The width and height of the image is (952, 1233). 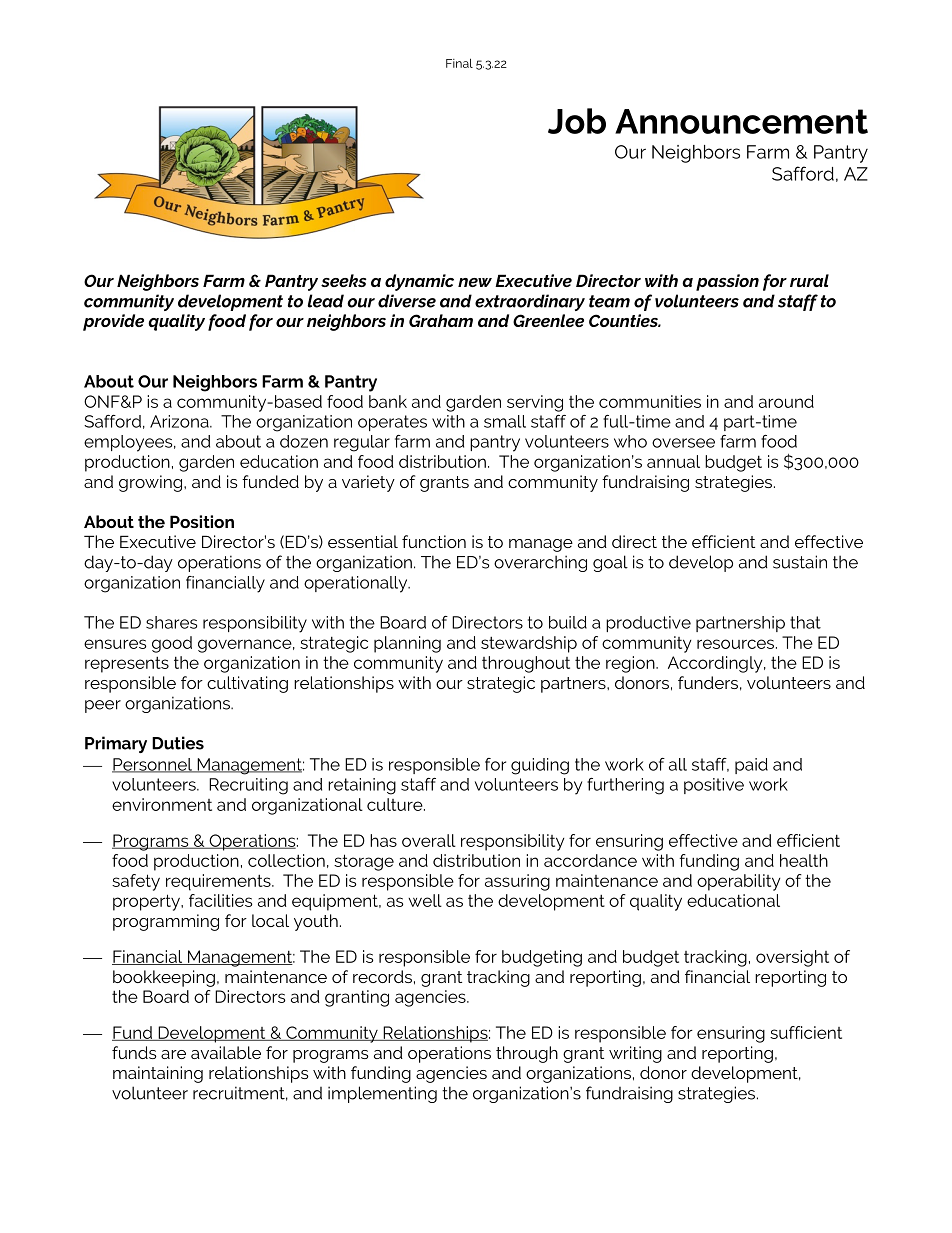 What do you see at coordinates (673, 461) in the image?
I see `annual` at bounding box center [673, 461].
